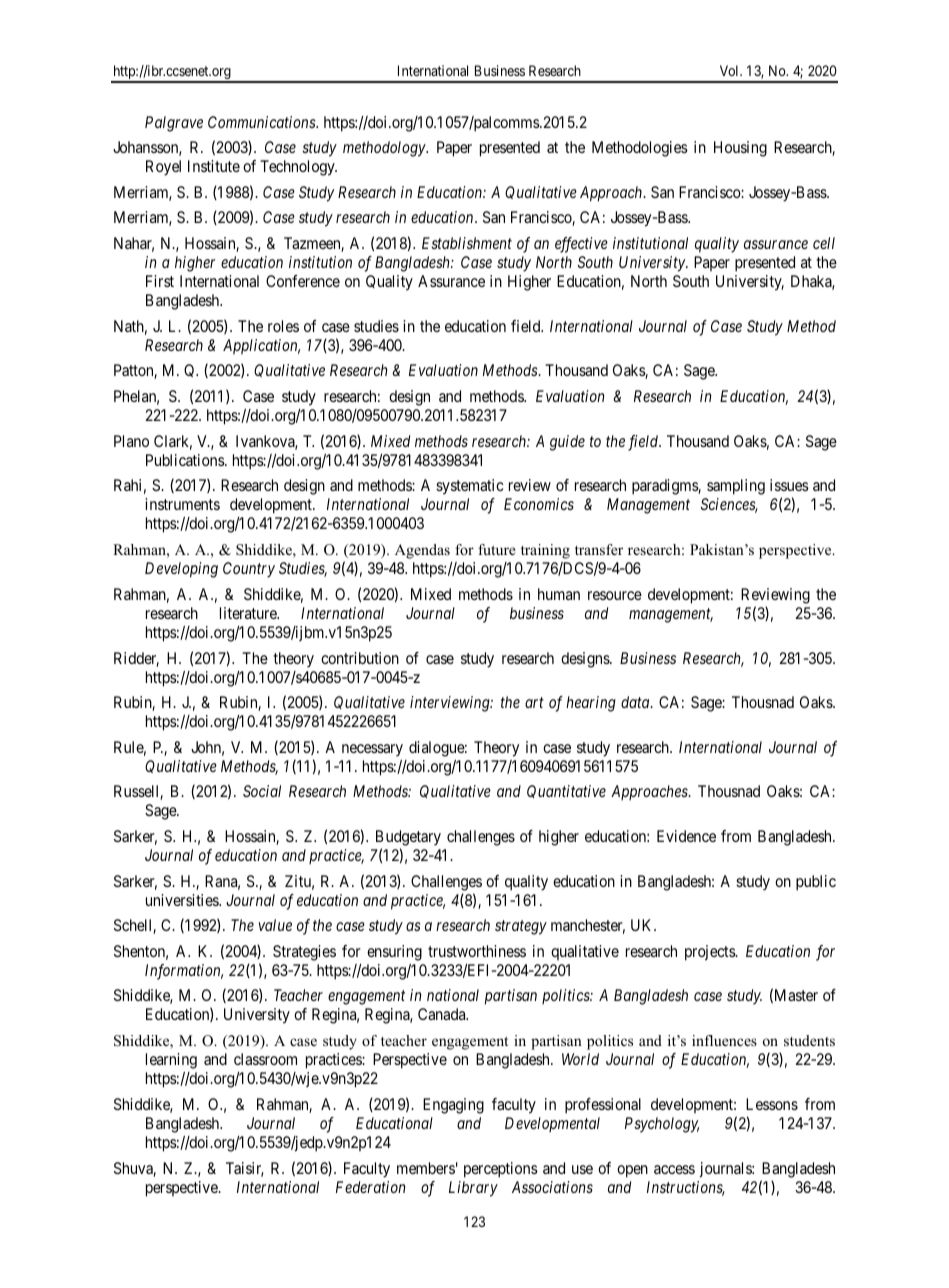 The width and height of the page is (949, 1288). What do you see at coordinates (408, 838) in the page?
I see `Budgetary` at bounding box center [408, 838].
